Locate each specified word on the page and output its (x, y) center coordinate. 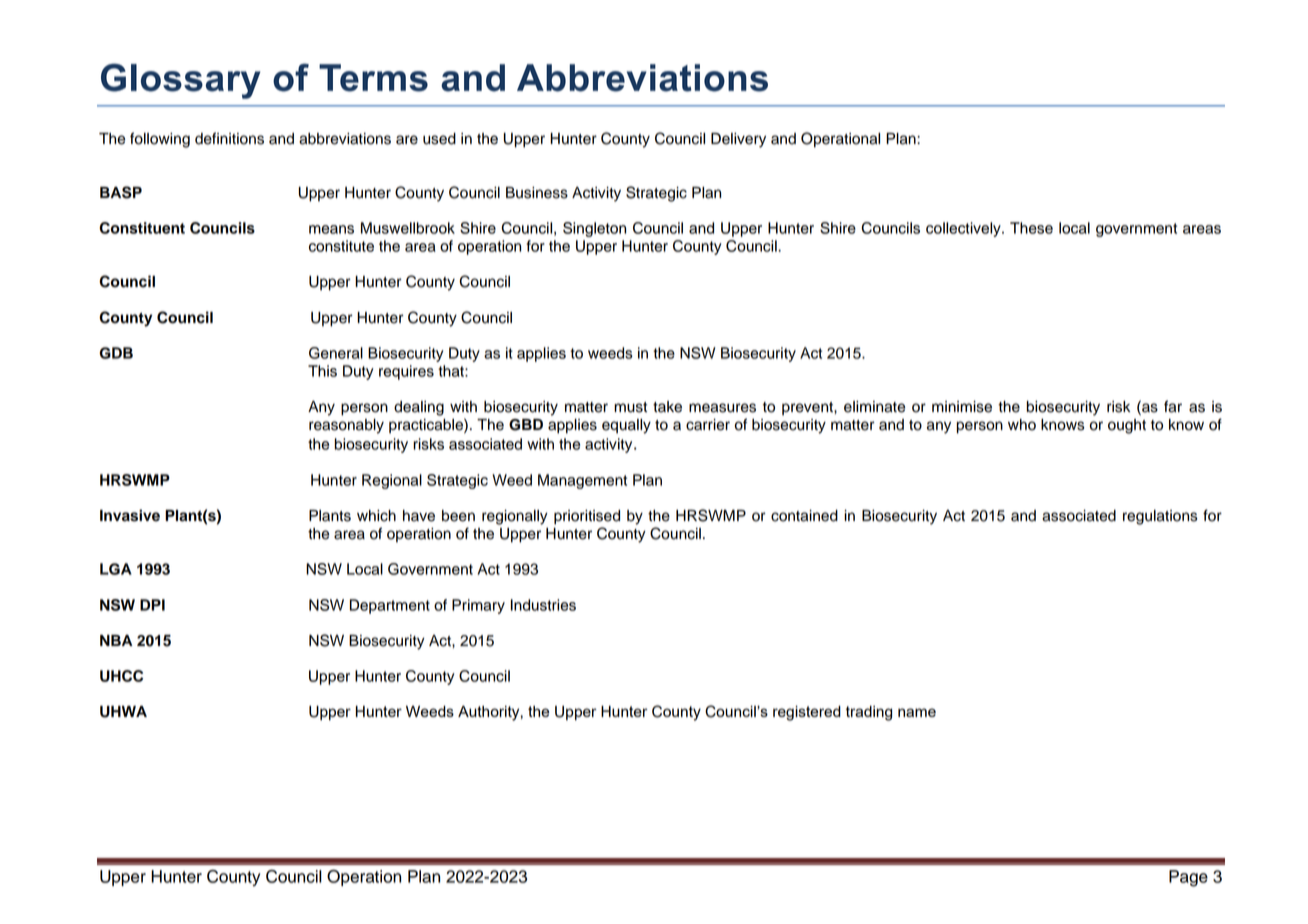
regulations (1160, 517)
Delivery (738, 140)
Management (582, 481)
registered (807, 713)
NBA (116, 640)
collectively (964, 229)
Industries (543, 605)
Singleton (594, 229)
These (1031, 228)
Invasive (130, 515)
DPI (152, 605)
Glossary (181, 81)
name (917, 712)
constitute (341, 246)
